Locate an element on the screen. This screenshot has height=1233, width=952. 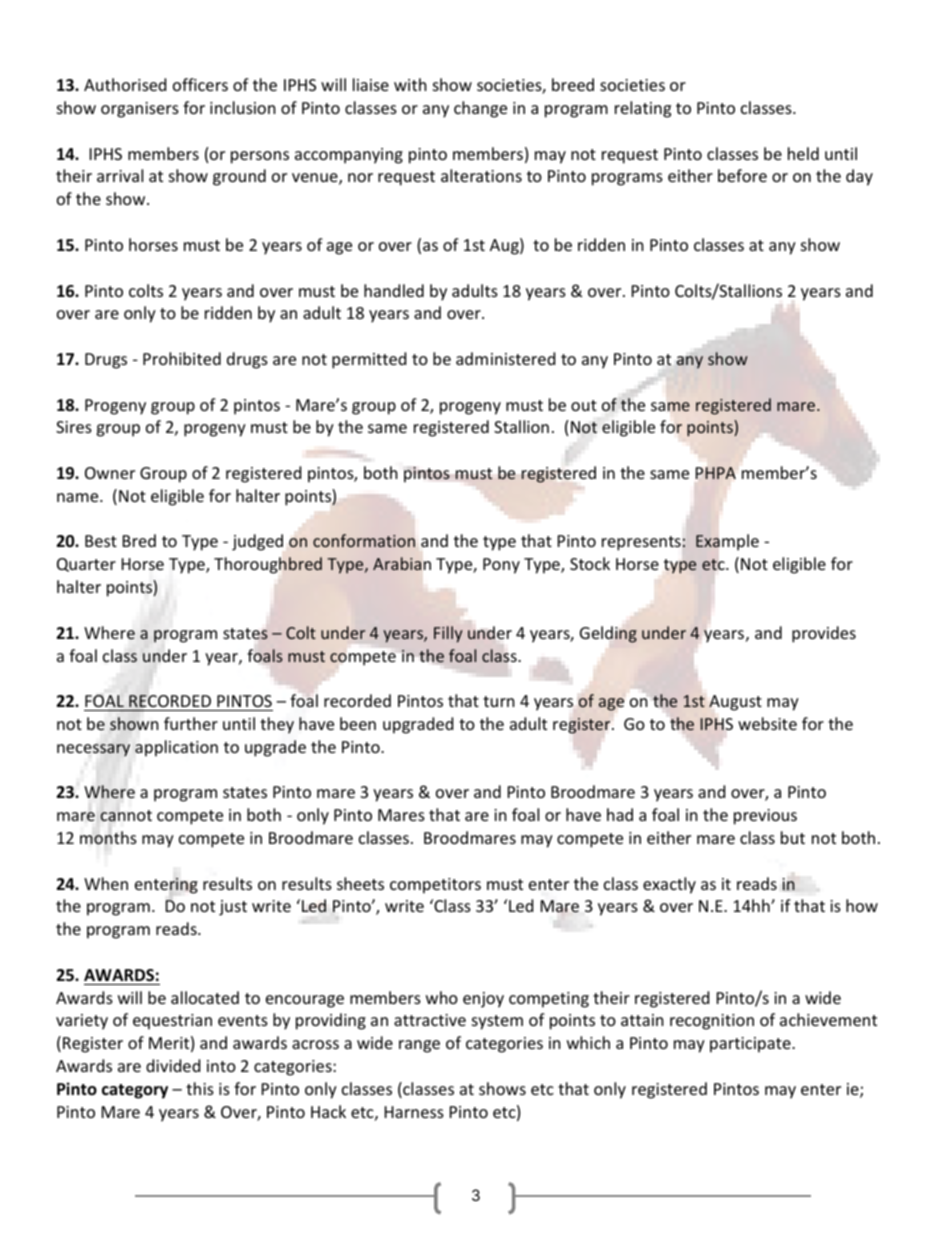
change is located at coordinates (480, 109).
